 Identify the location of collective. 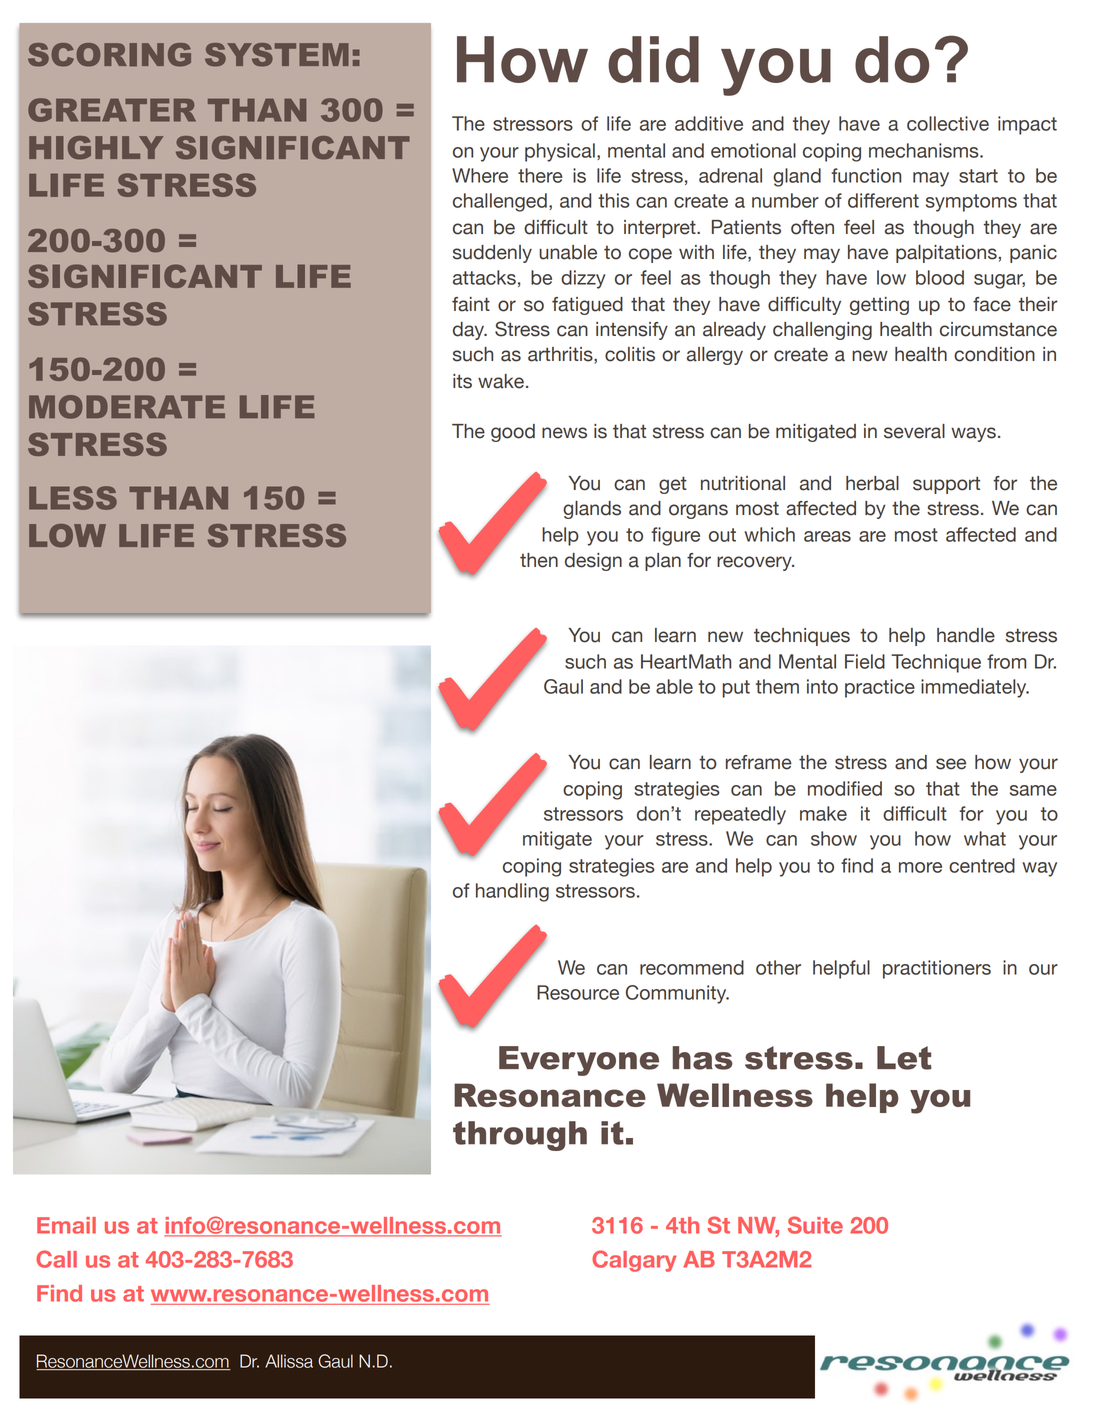
(948, 123).
